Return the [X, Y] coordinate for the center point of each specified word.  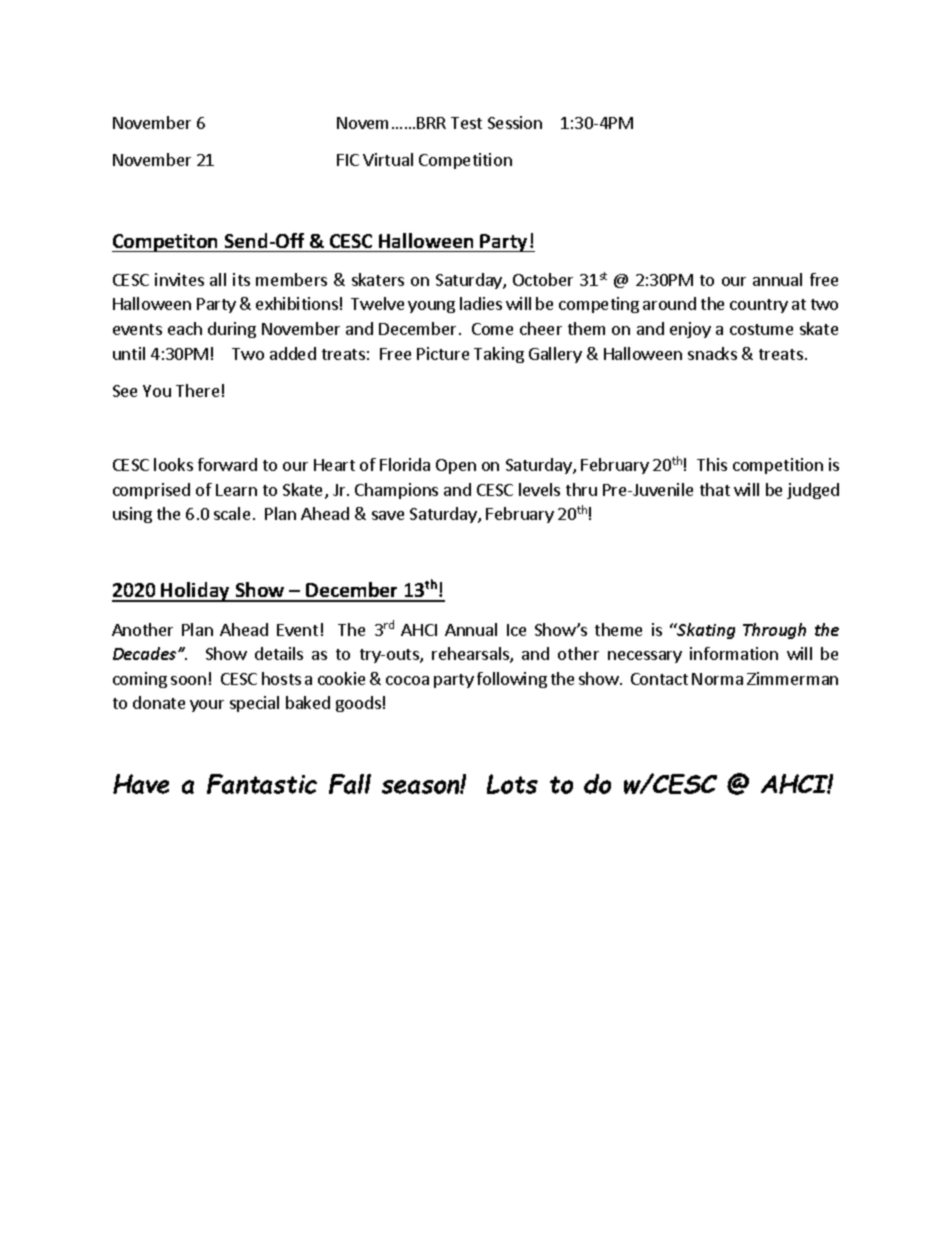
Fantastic [262, 784]
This [712, 464]
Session [515, 122]
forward [227, 464]
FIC [348, 160]
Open [456, 466]
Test [466, 123]
